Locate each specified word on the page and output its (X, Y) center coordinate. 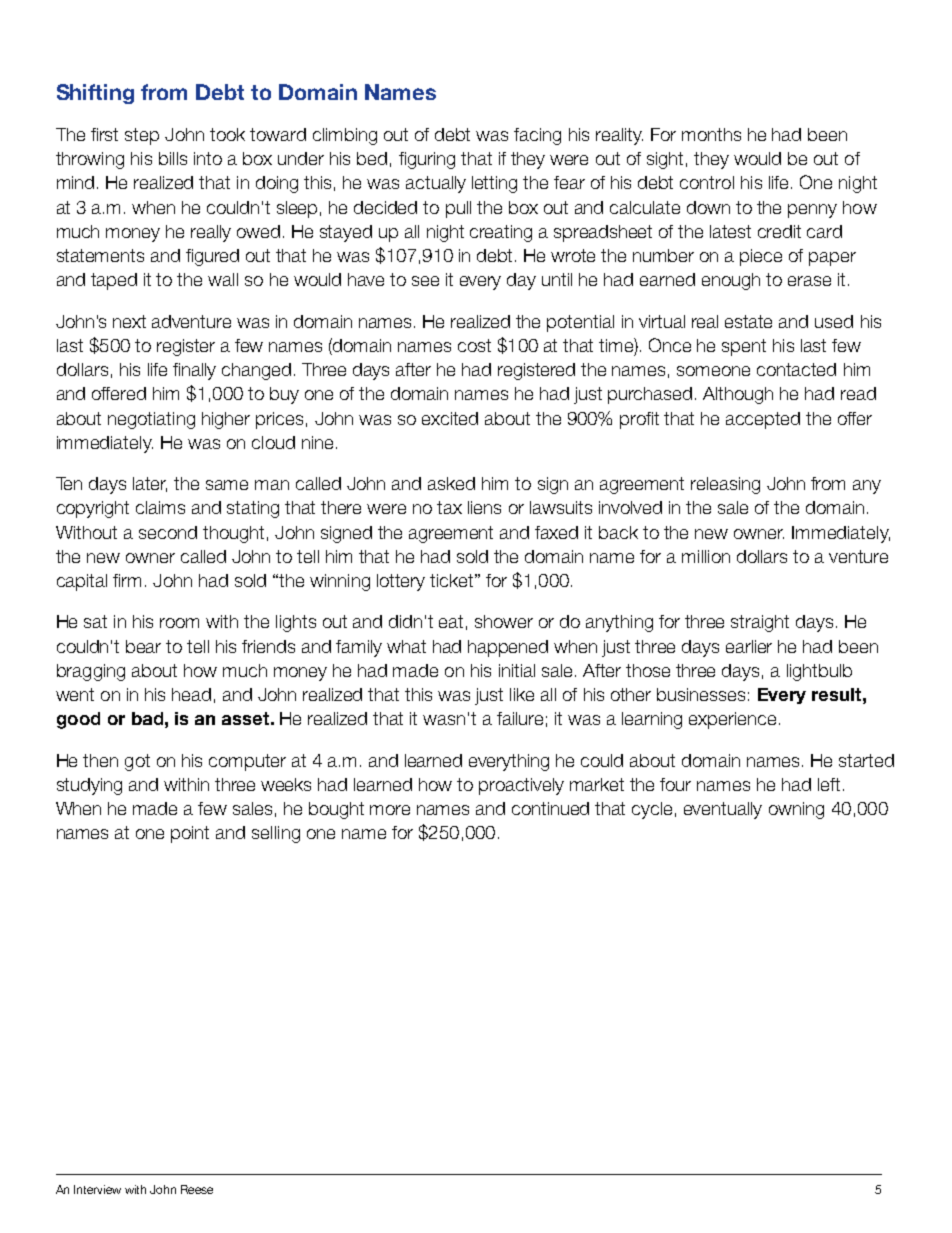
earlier (749, 646)
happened (508, 648)
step (142, 136)
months (711, 134)
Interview (97, 1189)
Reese (197, 1189)
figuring (427, 160)
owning (796, 810)
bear (143, 646)
